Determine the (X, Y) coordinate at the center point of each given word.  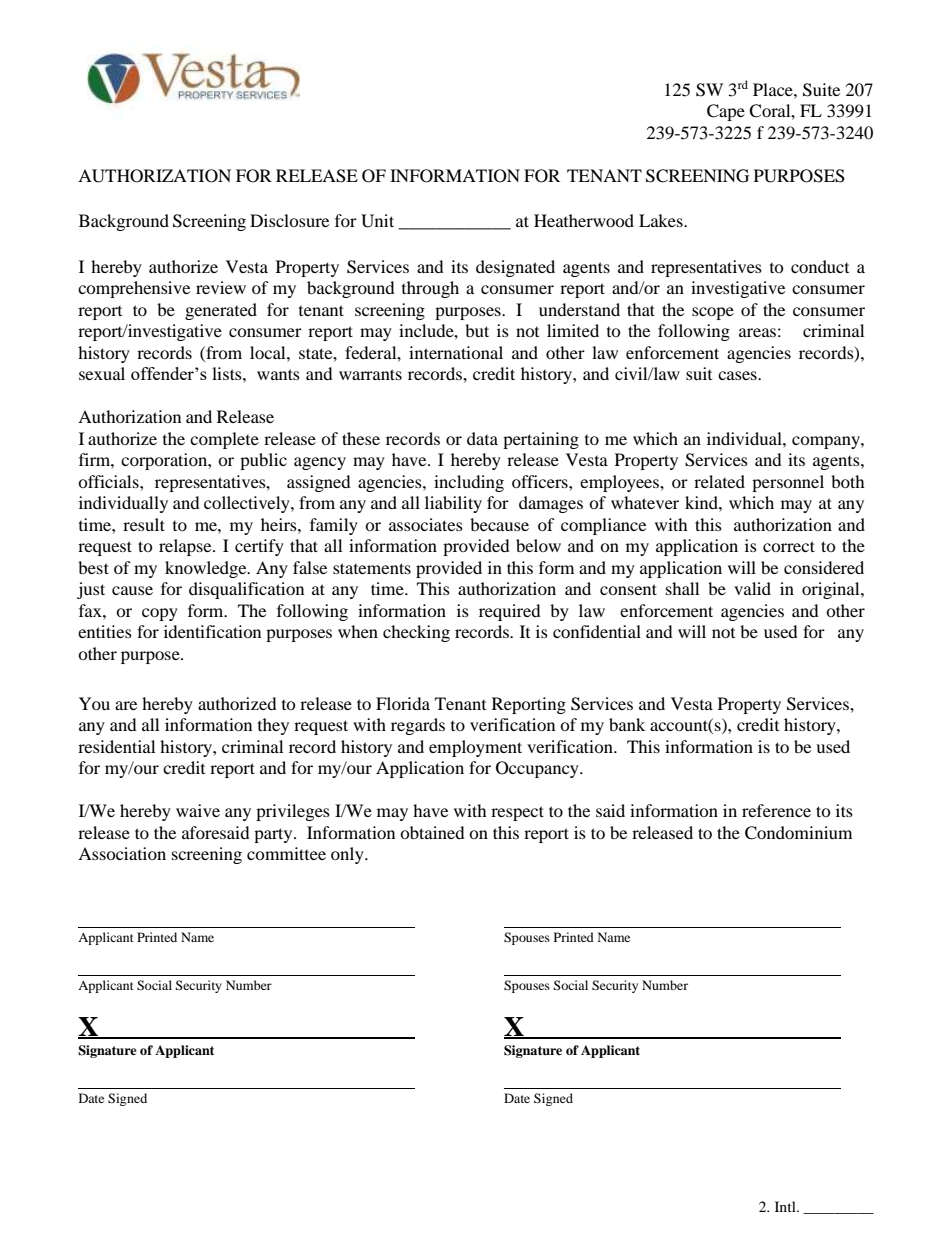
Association (122, 853)
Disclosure (289, 220)
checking (416, 633)
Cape (726, 112)
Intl (786, 1206)
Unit (377, 221)
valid (752, 588)
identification (212, 631)
